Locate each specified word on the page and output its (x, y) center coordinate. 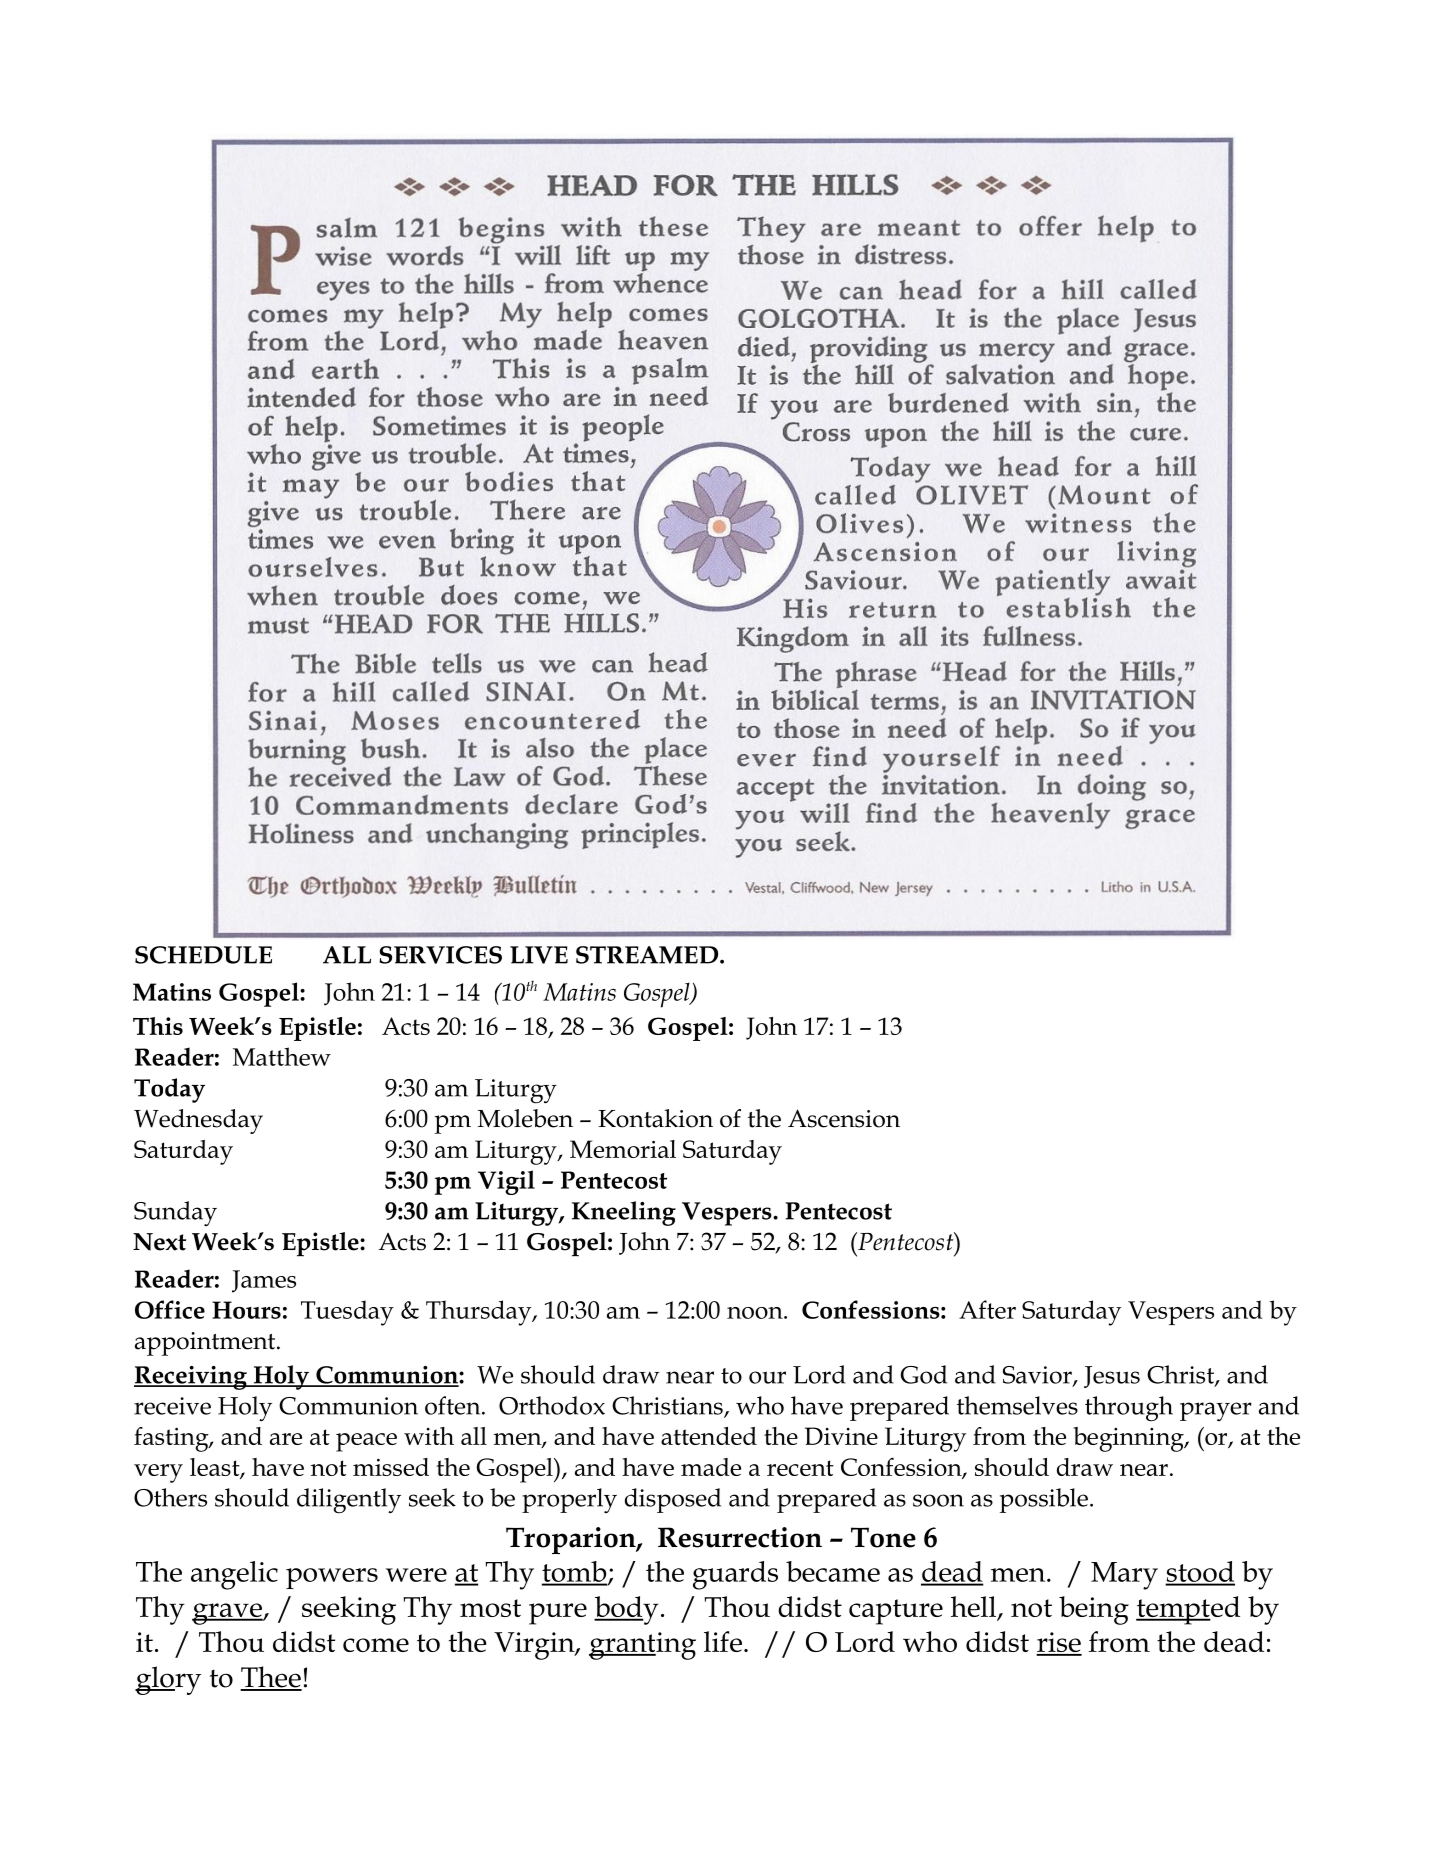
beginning (1129, 1439)
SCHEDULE (203, 955)
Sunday (175, 1213)
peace (366, 1442)
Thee (271, 1678)
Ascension (844, 1118)
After (987, 1309)
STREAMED (648, 955)
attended (709, 1436)
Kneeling (624, 1213)
